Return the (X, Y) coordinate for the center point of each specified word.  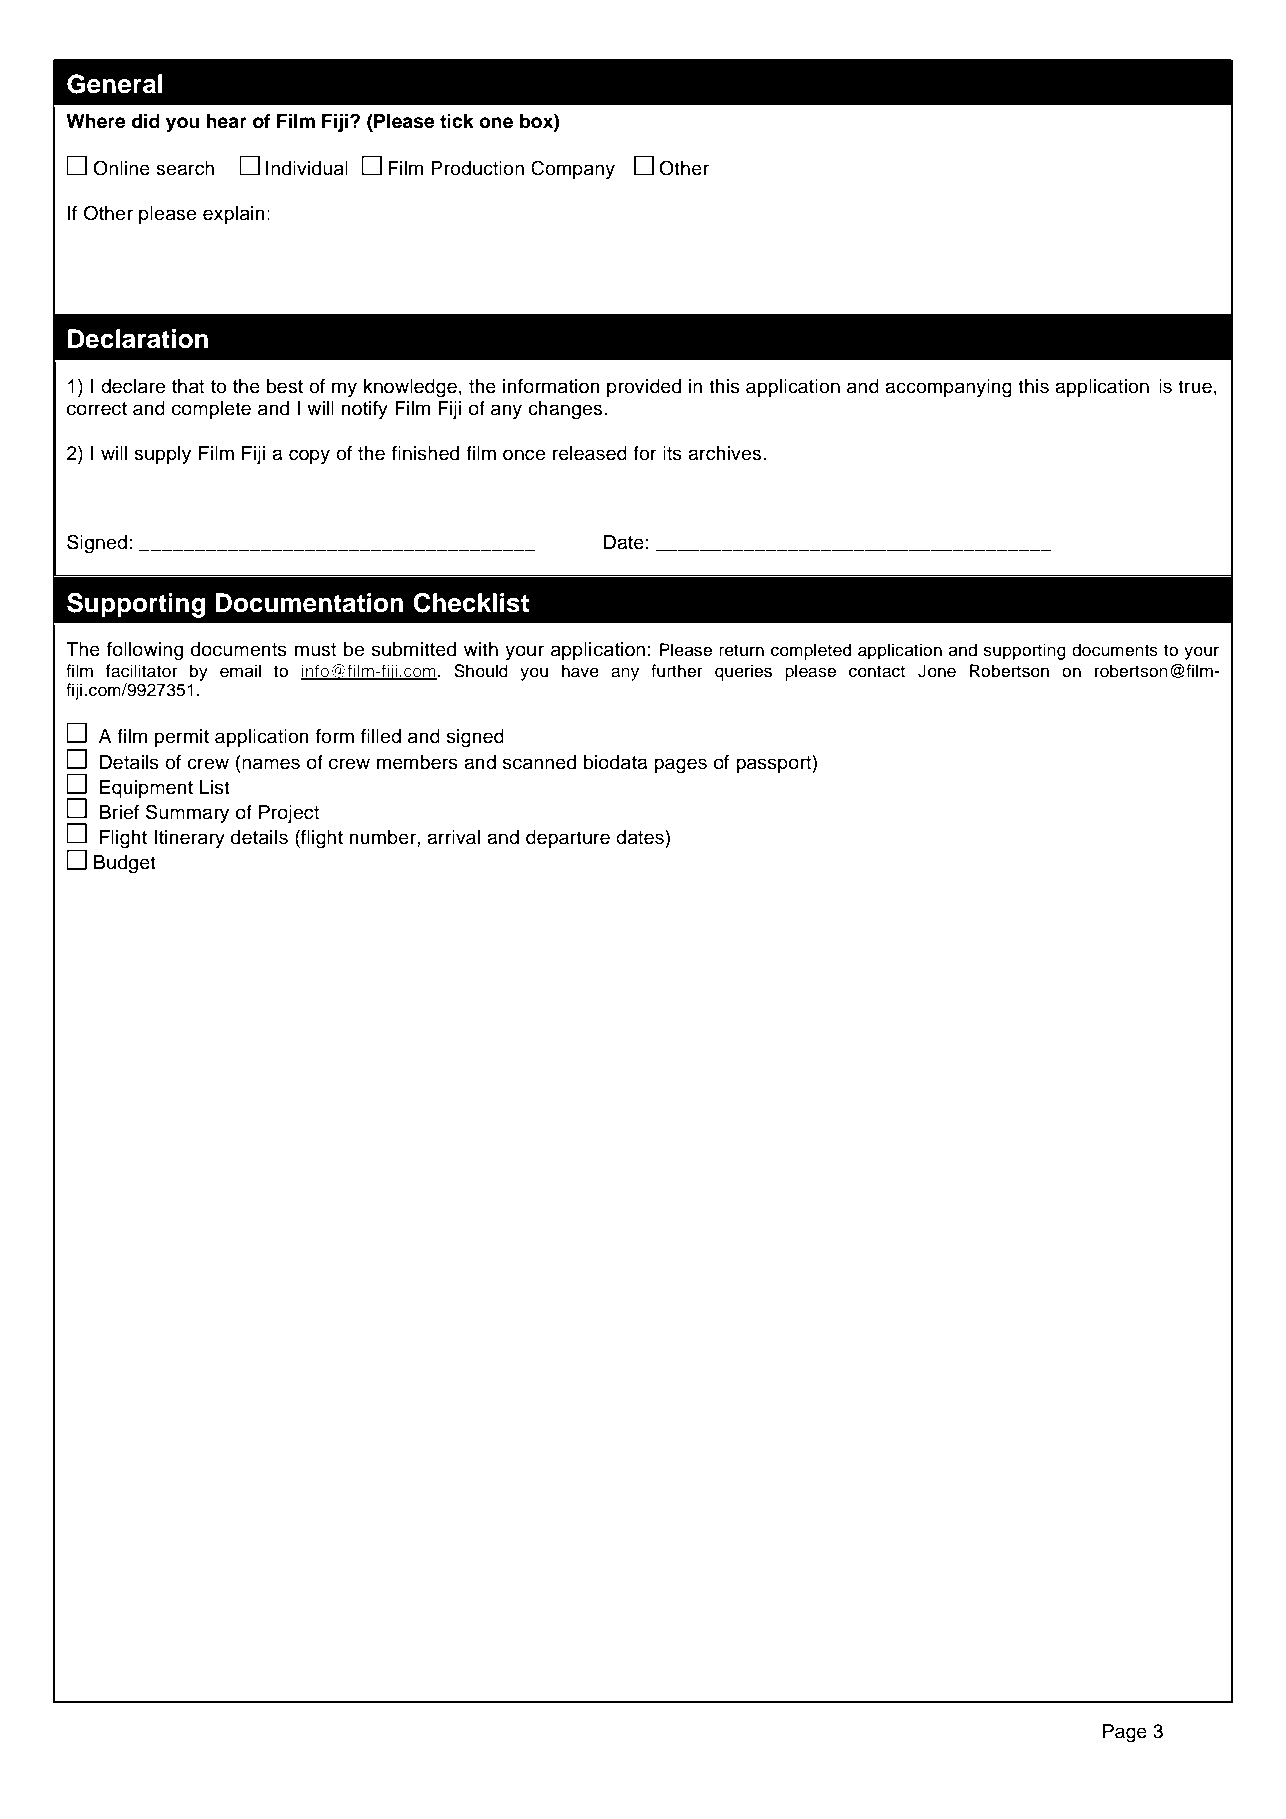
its (672, 453)
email (240, 671)
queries (743, 672)
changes (566, 410)
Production (477, 168)
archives (726, 453)
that (188, 386)
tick (457, 121)
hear (227, 121)
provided (644, 388)
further (677, 671)
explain (234, 215)
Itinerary (189, 839)
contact (877, 671)
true (1195, 387)
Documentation (310, 603)
